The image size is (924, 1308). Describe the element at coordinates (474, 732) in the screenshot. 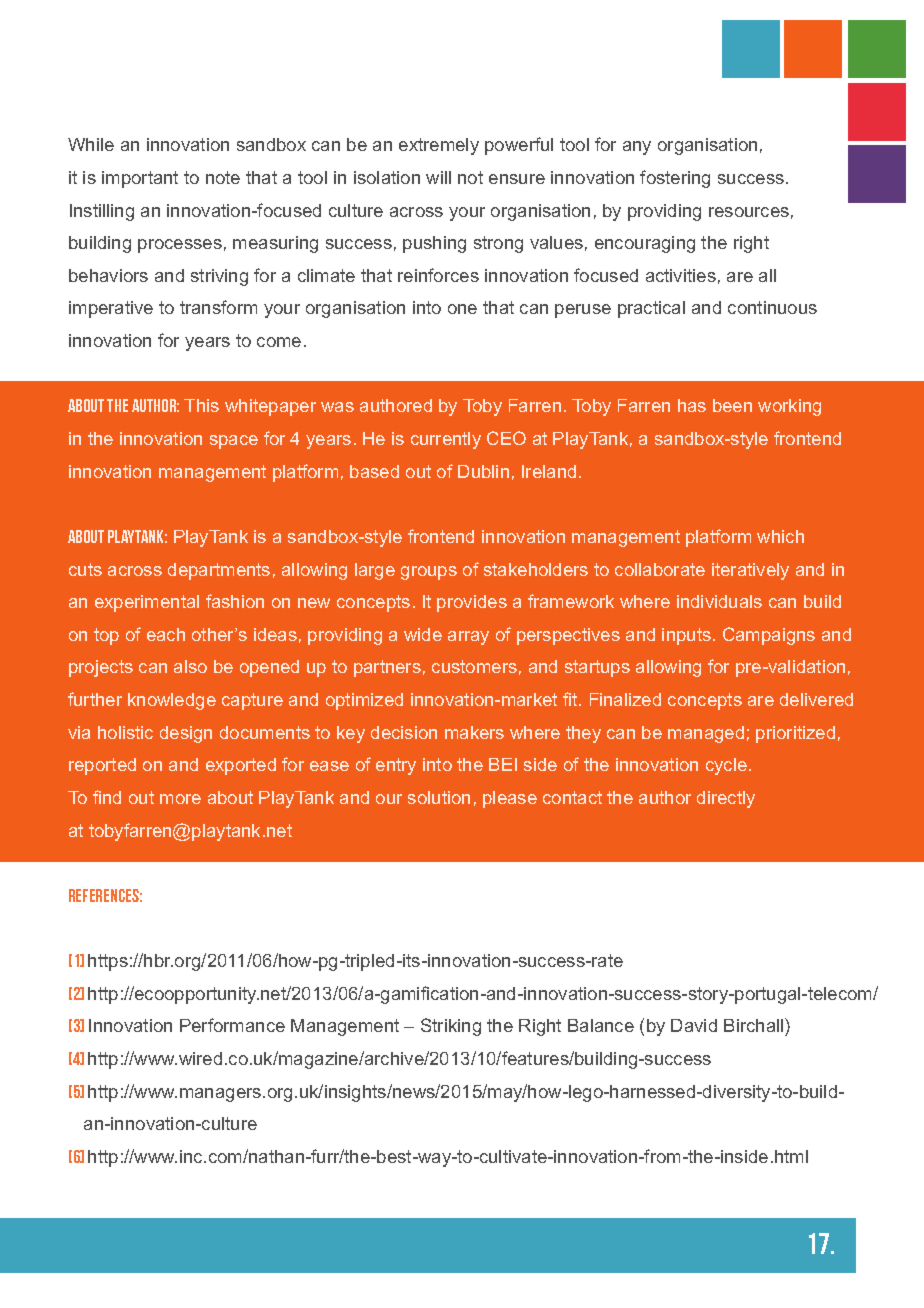

I see `makers` at that location.
